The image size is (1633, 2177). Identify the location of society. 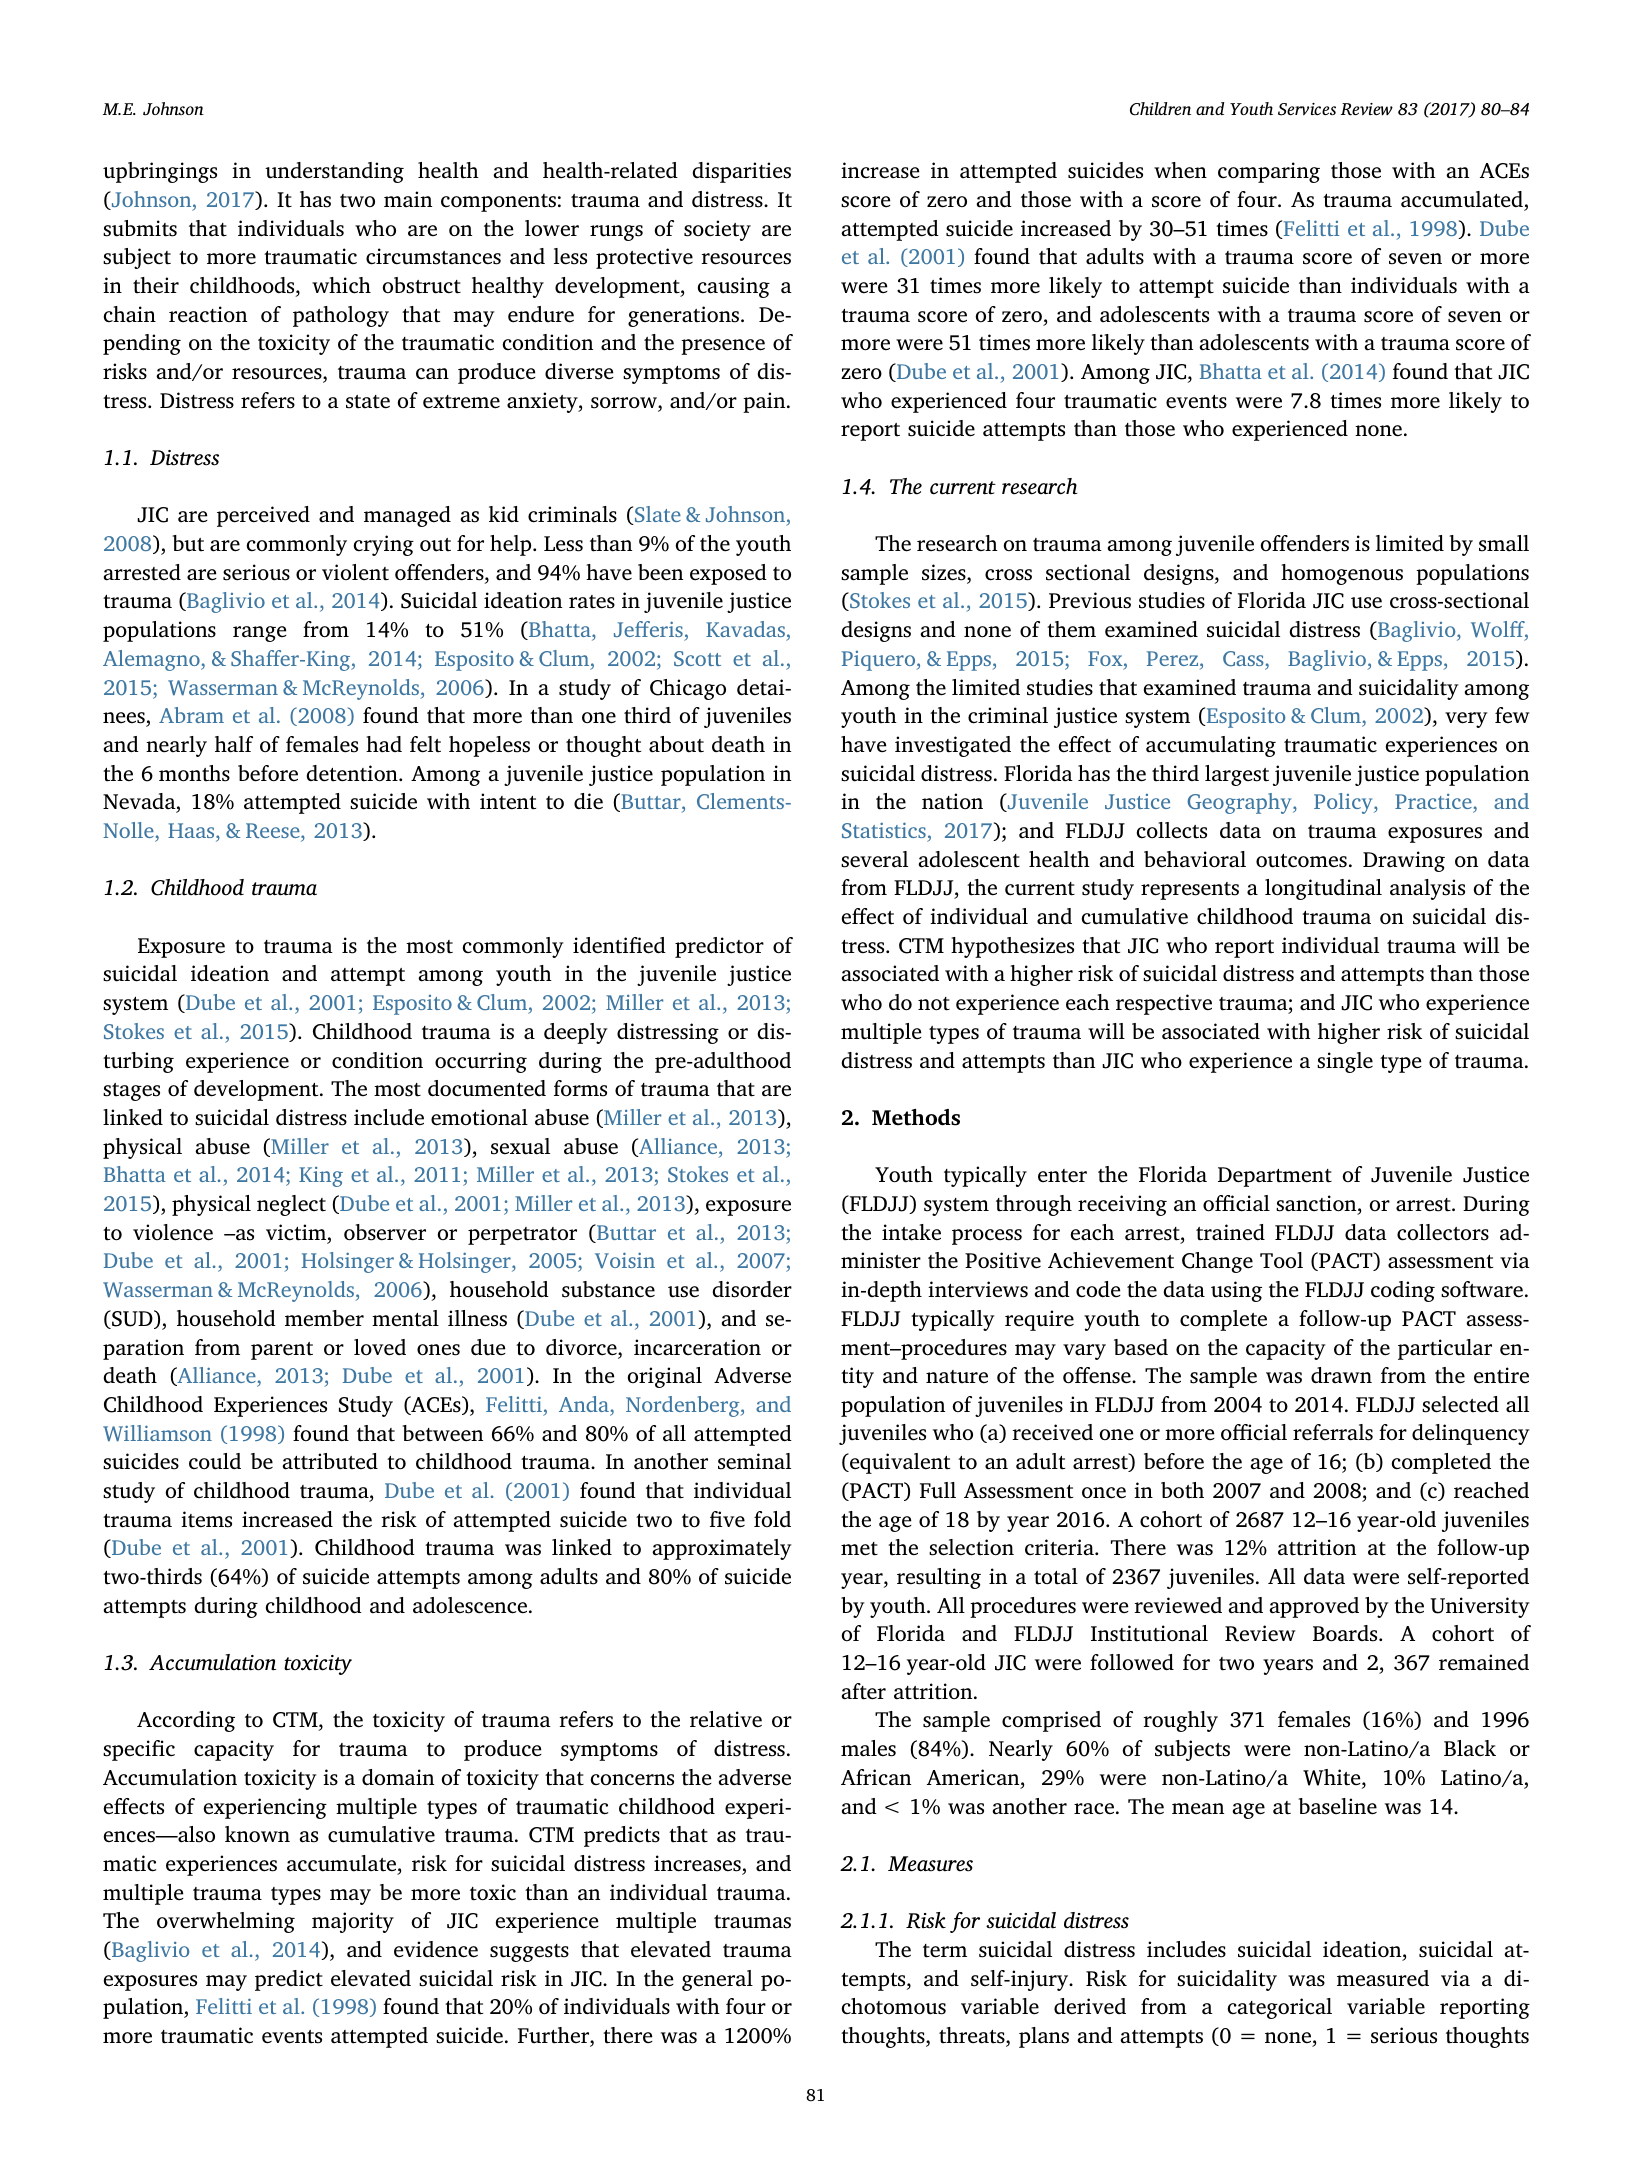
(717, 230).
